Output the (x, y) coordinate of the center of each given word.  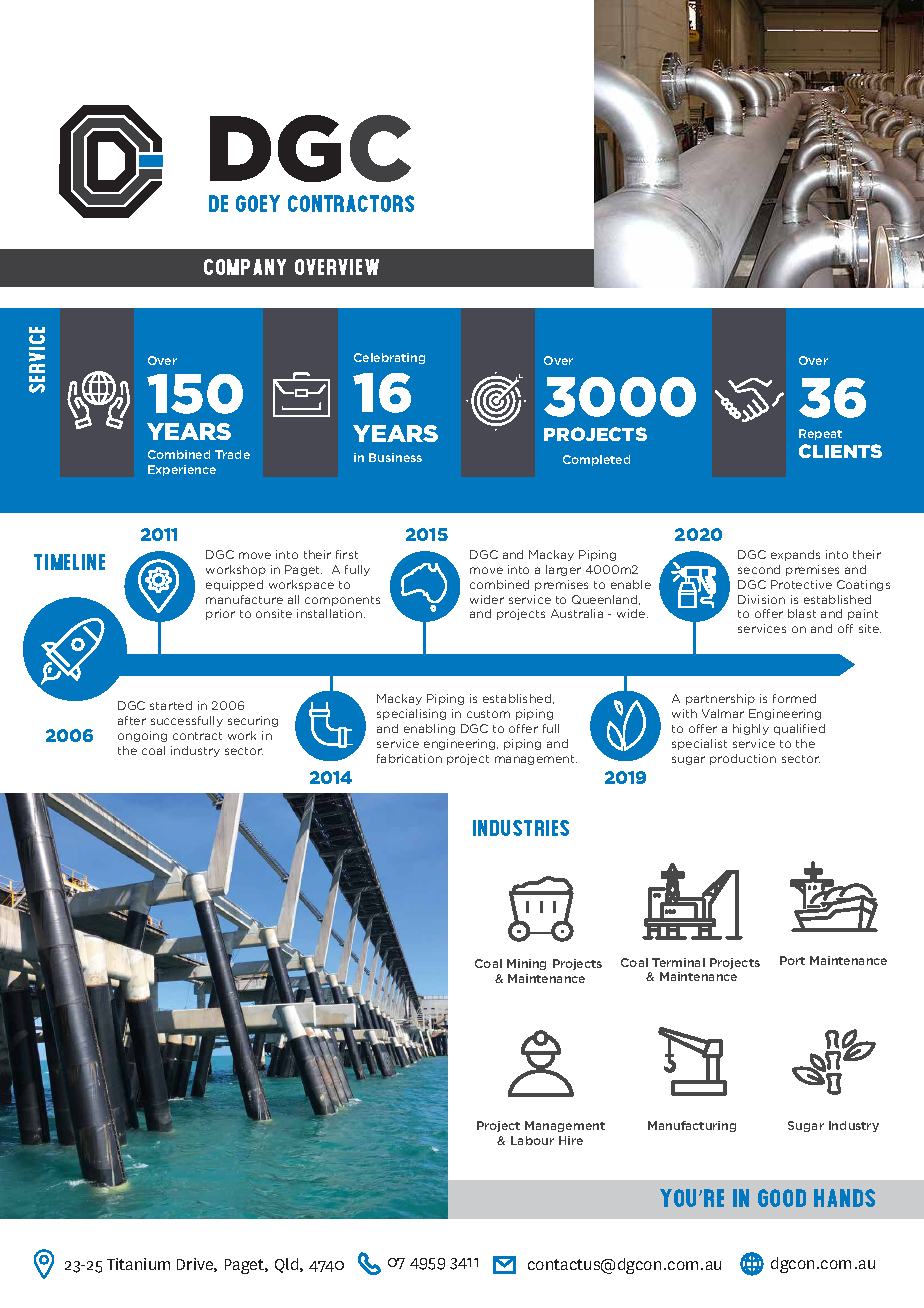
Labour (532, 1140)
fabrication (409, 758)
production (743, 759)
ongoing (142, 736)
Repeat (820, 434)
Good (782, 1198)
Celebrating (389, 358)
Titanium (138, 1264)
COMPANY (245, 267)
